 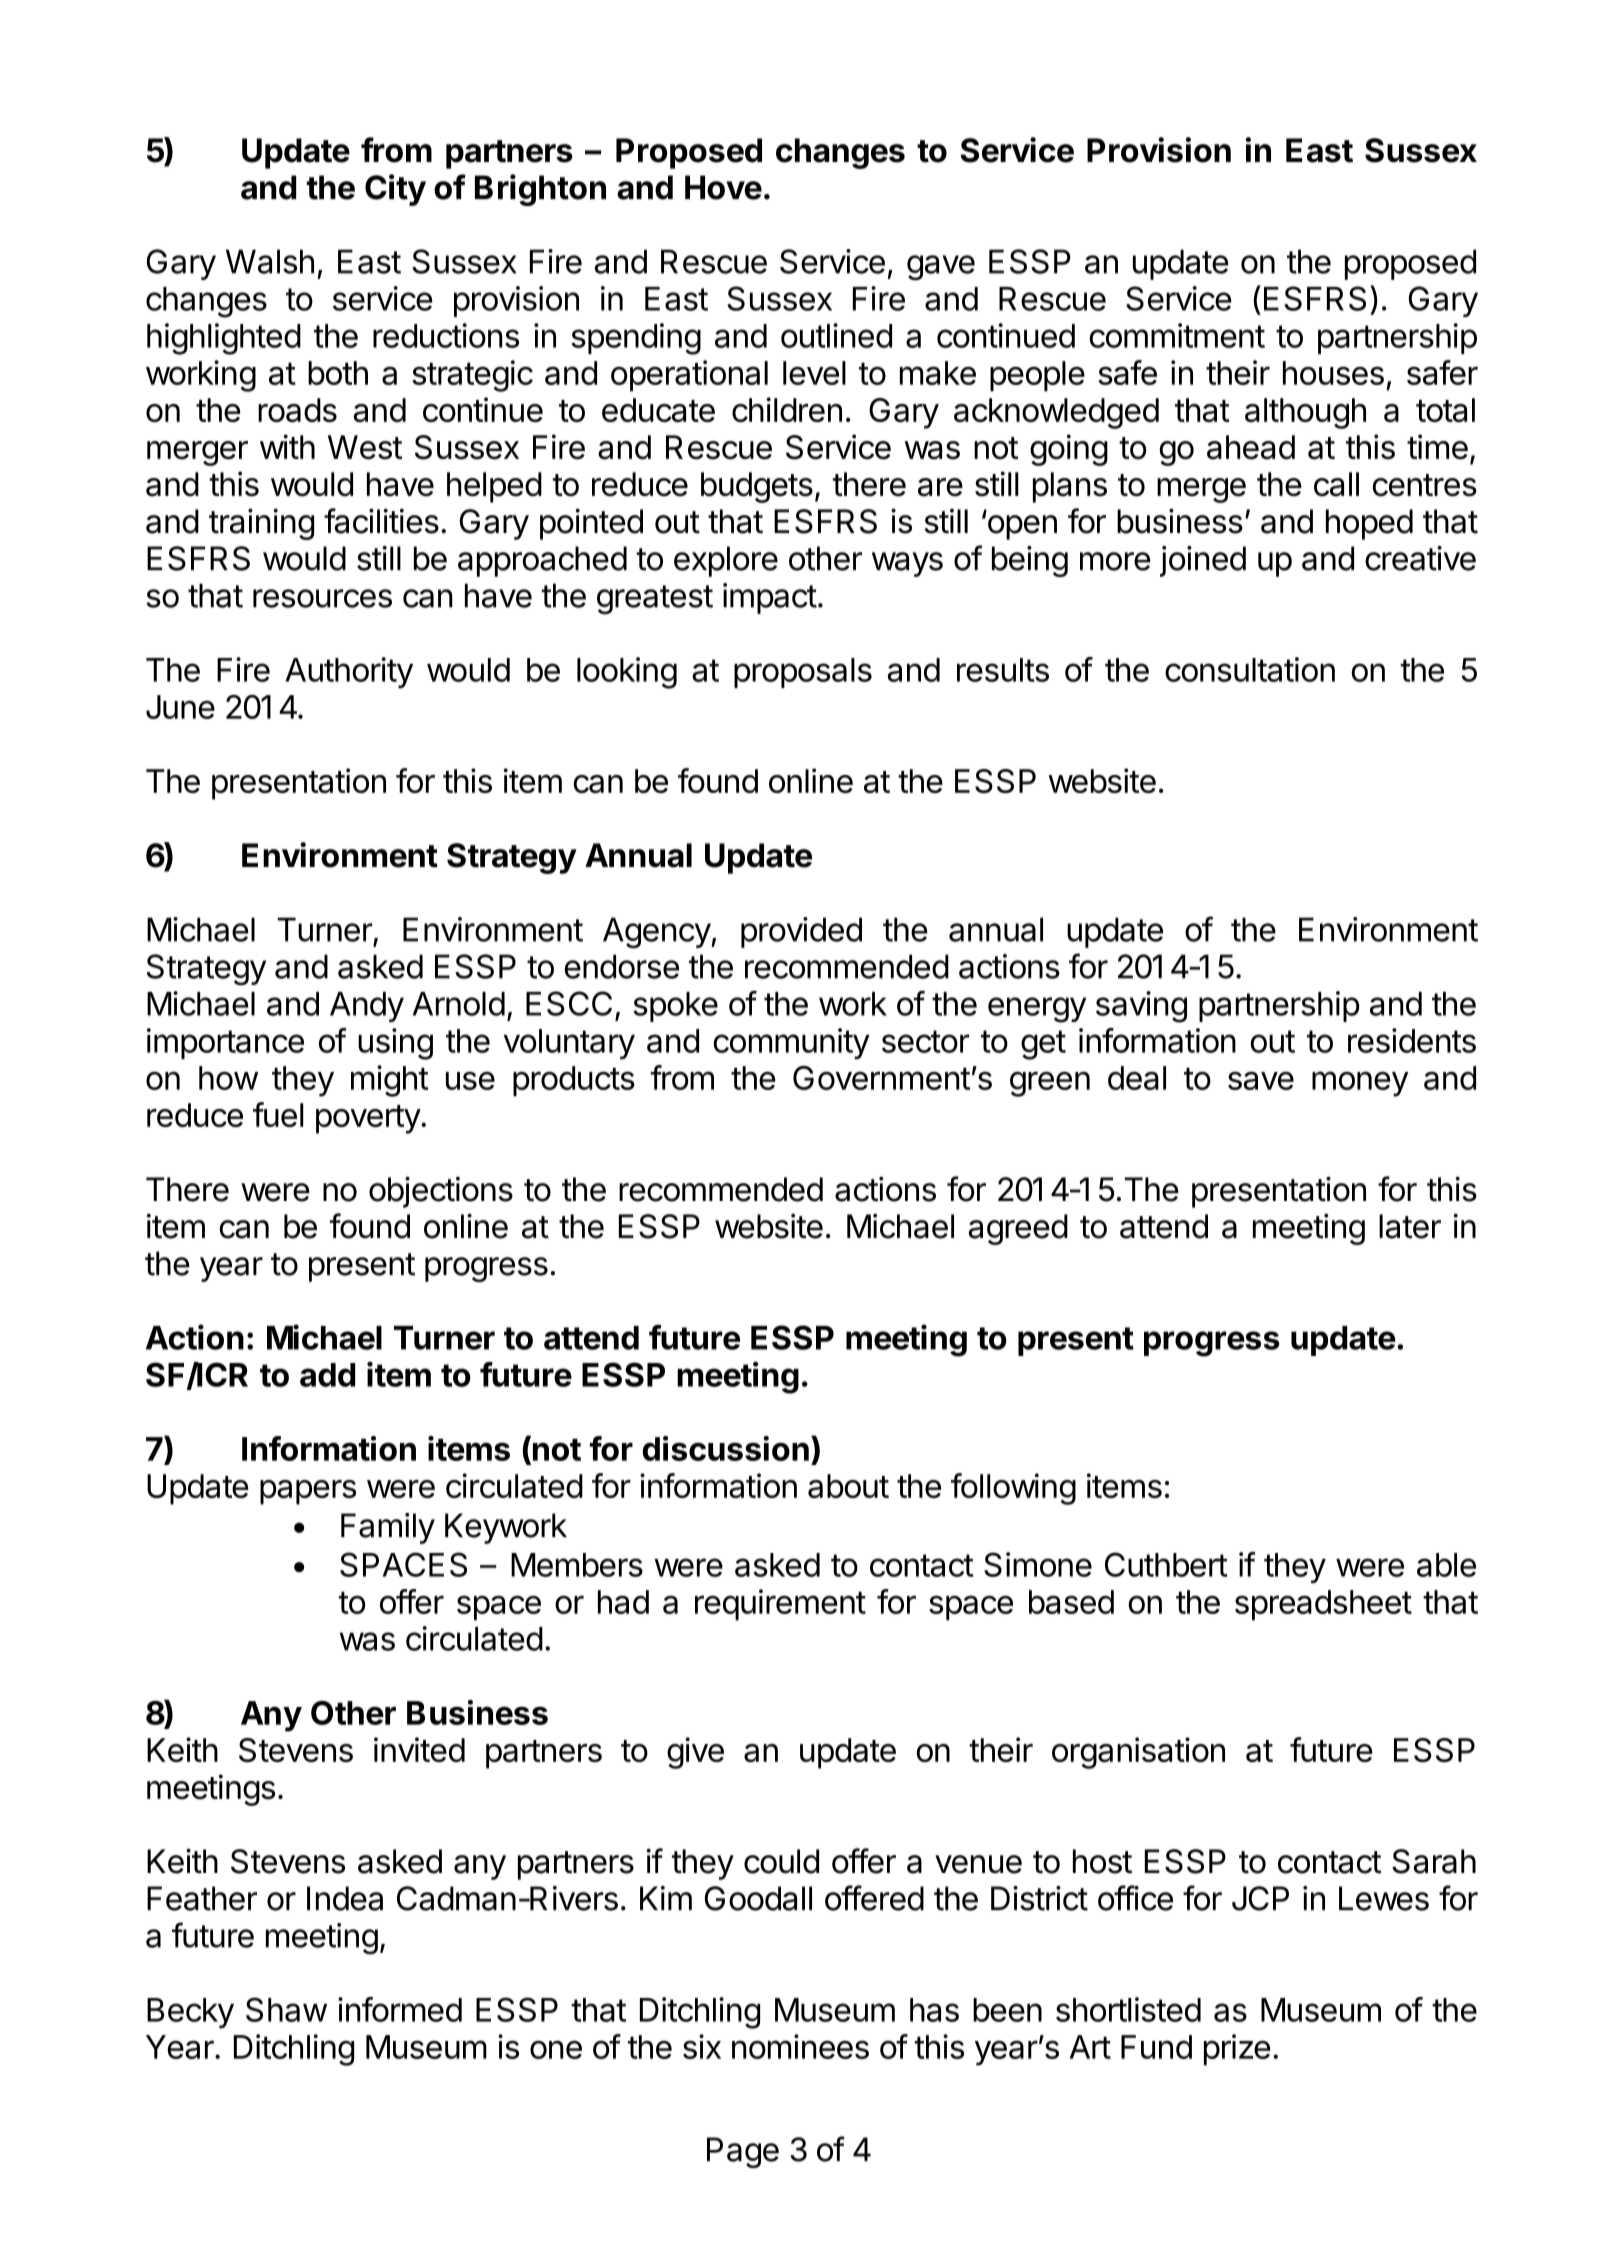 I want to click on proposals, so click(x=803, y=673).
